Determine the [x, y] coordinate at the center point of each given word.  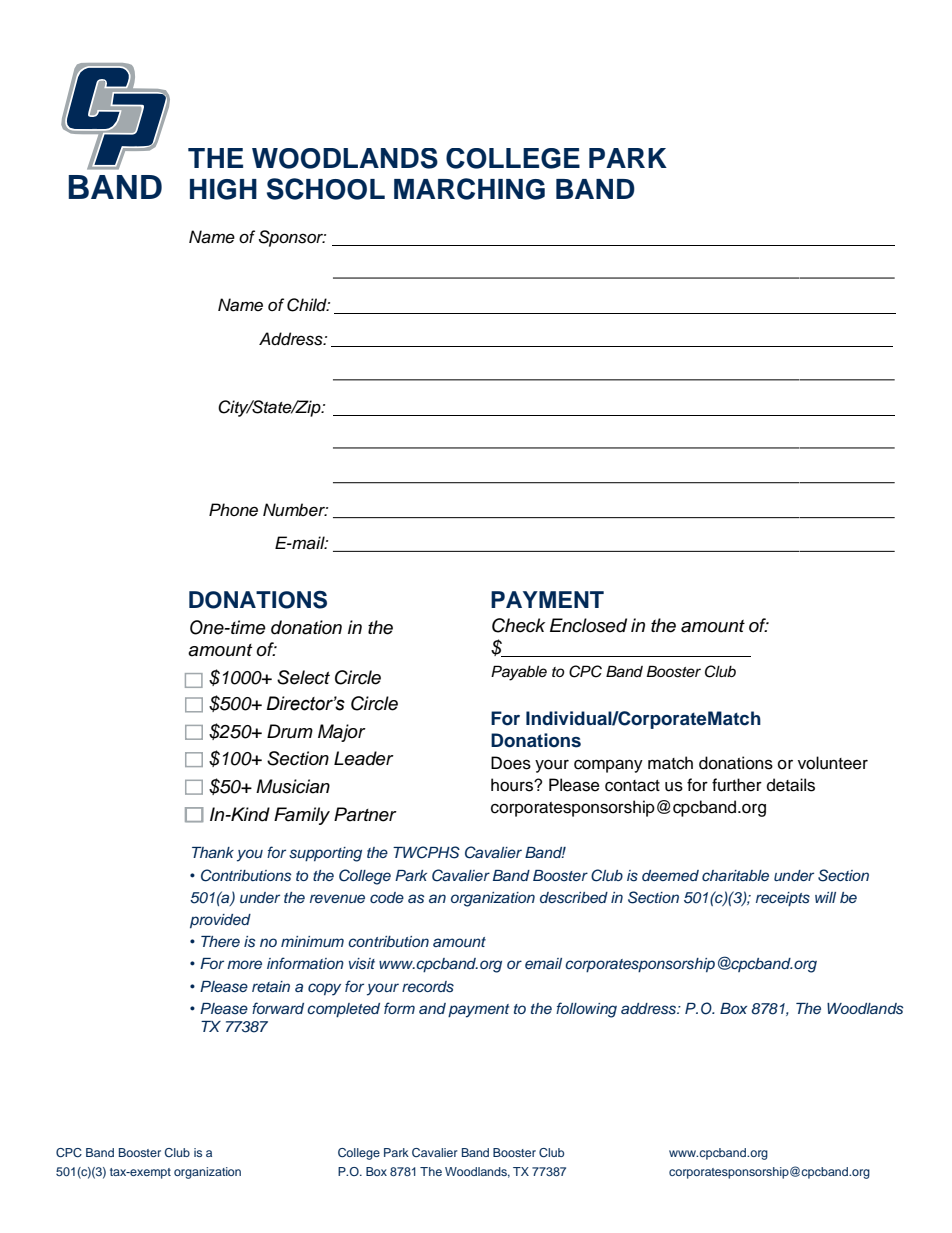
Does [511, 763]
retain [271, 986]
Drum [290, 731]
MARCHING [469, 189]
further [737, 785]
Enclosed [588, 625]
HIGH [223, 189]
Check [518, 625]
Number [295, 510]
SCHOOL [326, 189]
